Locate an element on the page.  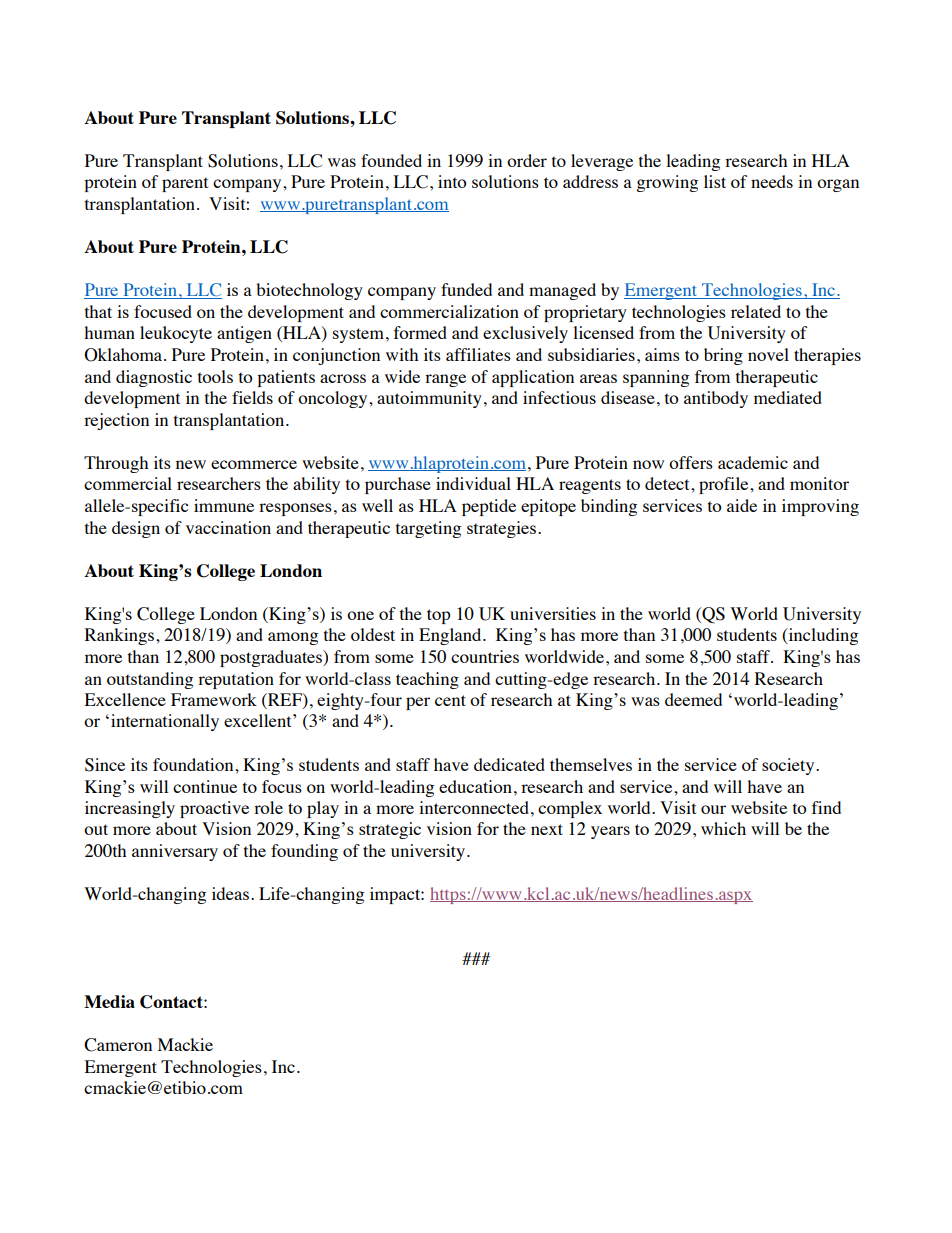
into is located at coordinates (452, 181).
